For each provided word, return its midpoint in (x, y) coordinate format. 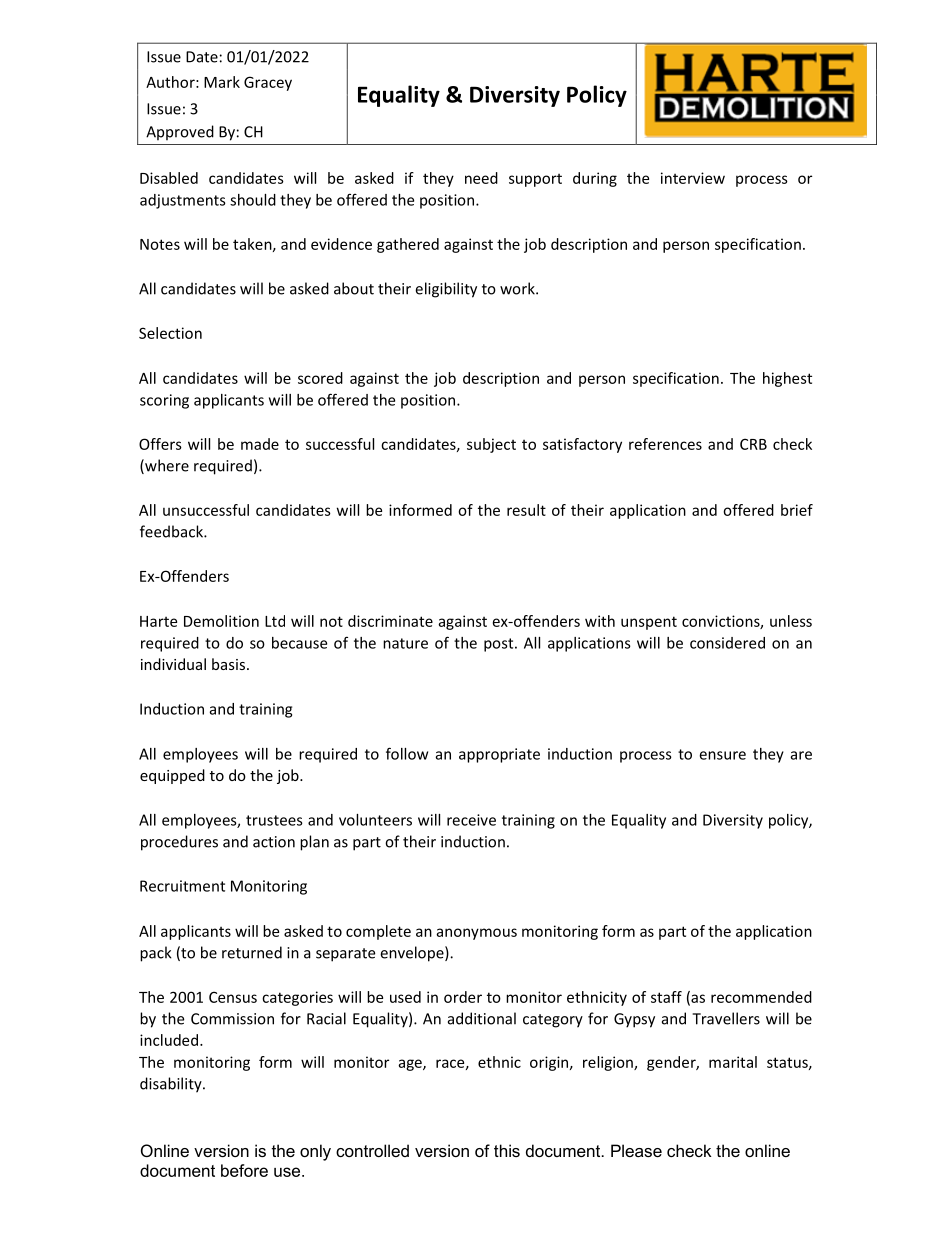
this (507, 1150)
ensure (722, 755)
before (244, 1170)
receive (471, 820)
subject (491, 445)
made (260, 444)
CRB (753, 444)
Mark (222, 82)
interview (693, 178)
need (481, 178)
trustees (274, 820)
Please (636, 1150)
